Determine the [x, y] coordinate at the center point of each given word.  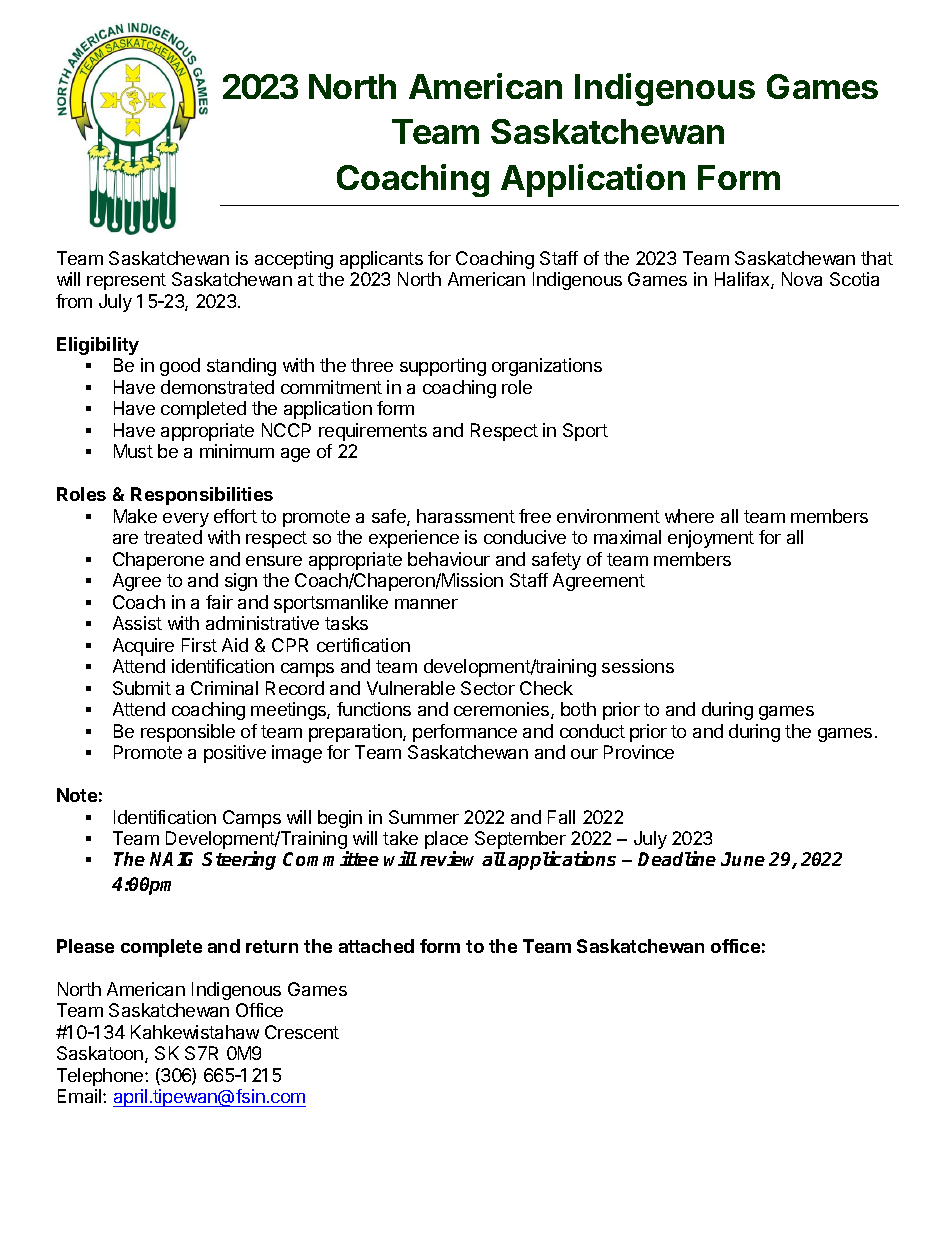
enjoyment [711, 539]
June [743, 859]
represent [126, 281]
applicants [381, 260]
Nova [802, 279]
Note [77, 795]
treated [173, 537]
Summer [424, 817]
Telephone [101, 1077]
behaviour [449, 559]
